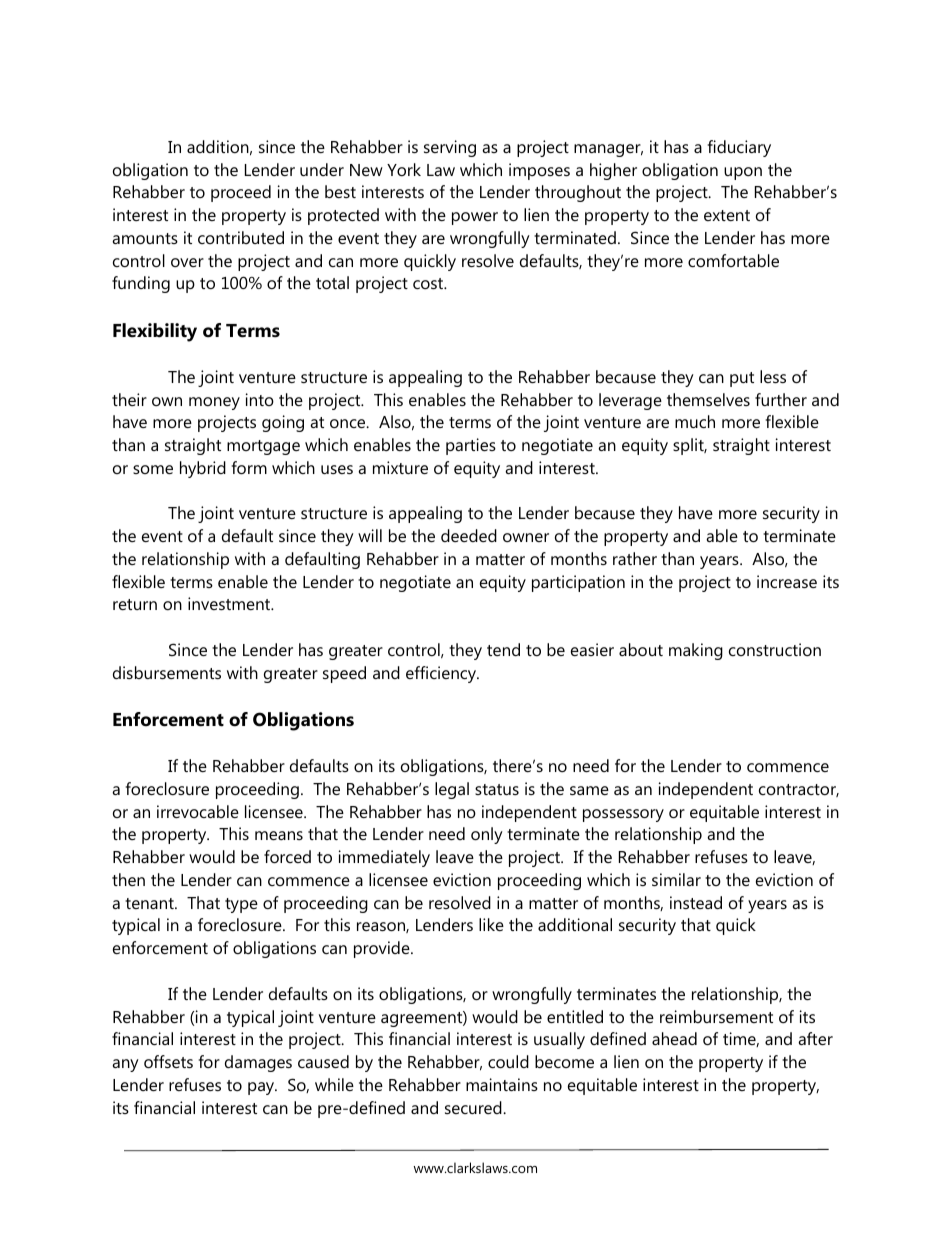 The width and height of the image is (952, 1233). What do you see at coordinates (450, 148) in the image?
I see `serving` at bounding box center [450, 148].
